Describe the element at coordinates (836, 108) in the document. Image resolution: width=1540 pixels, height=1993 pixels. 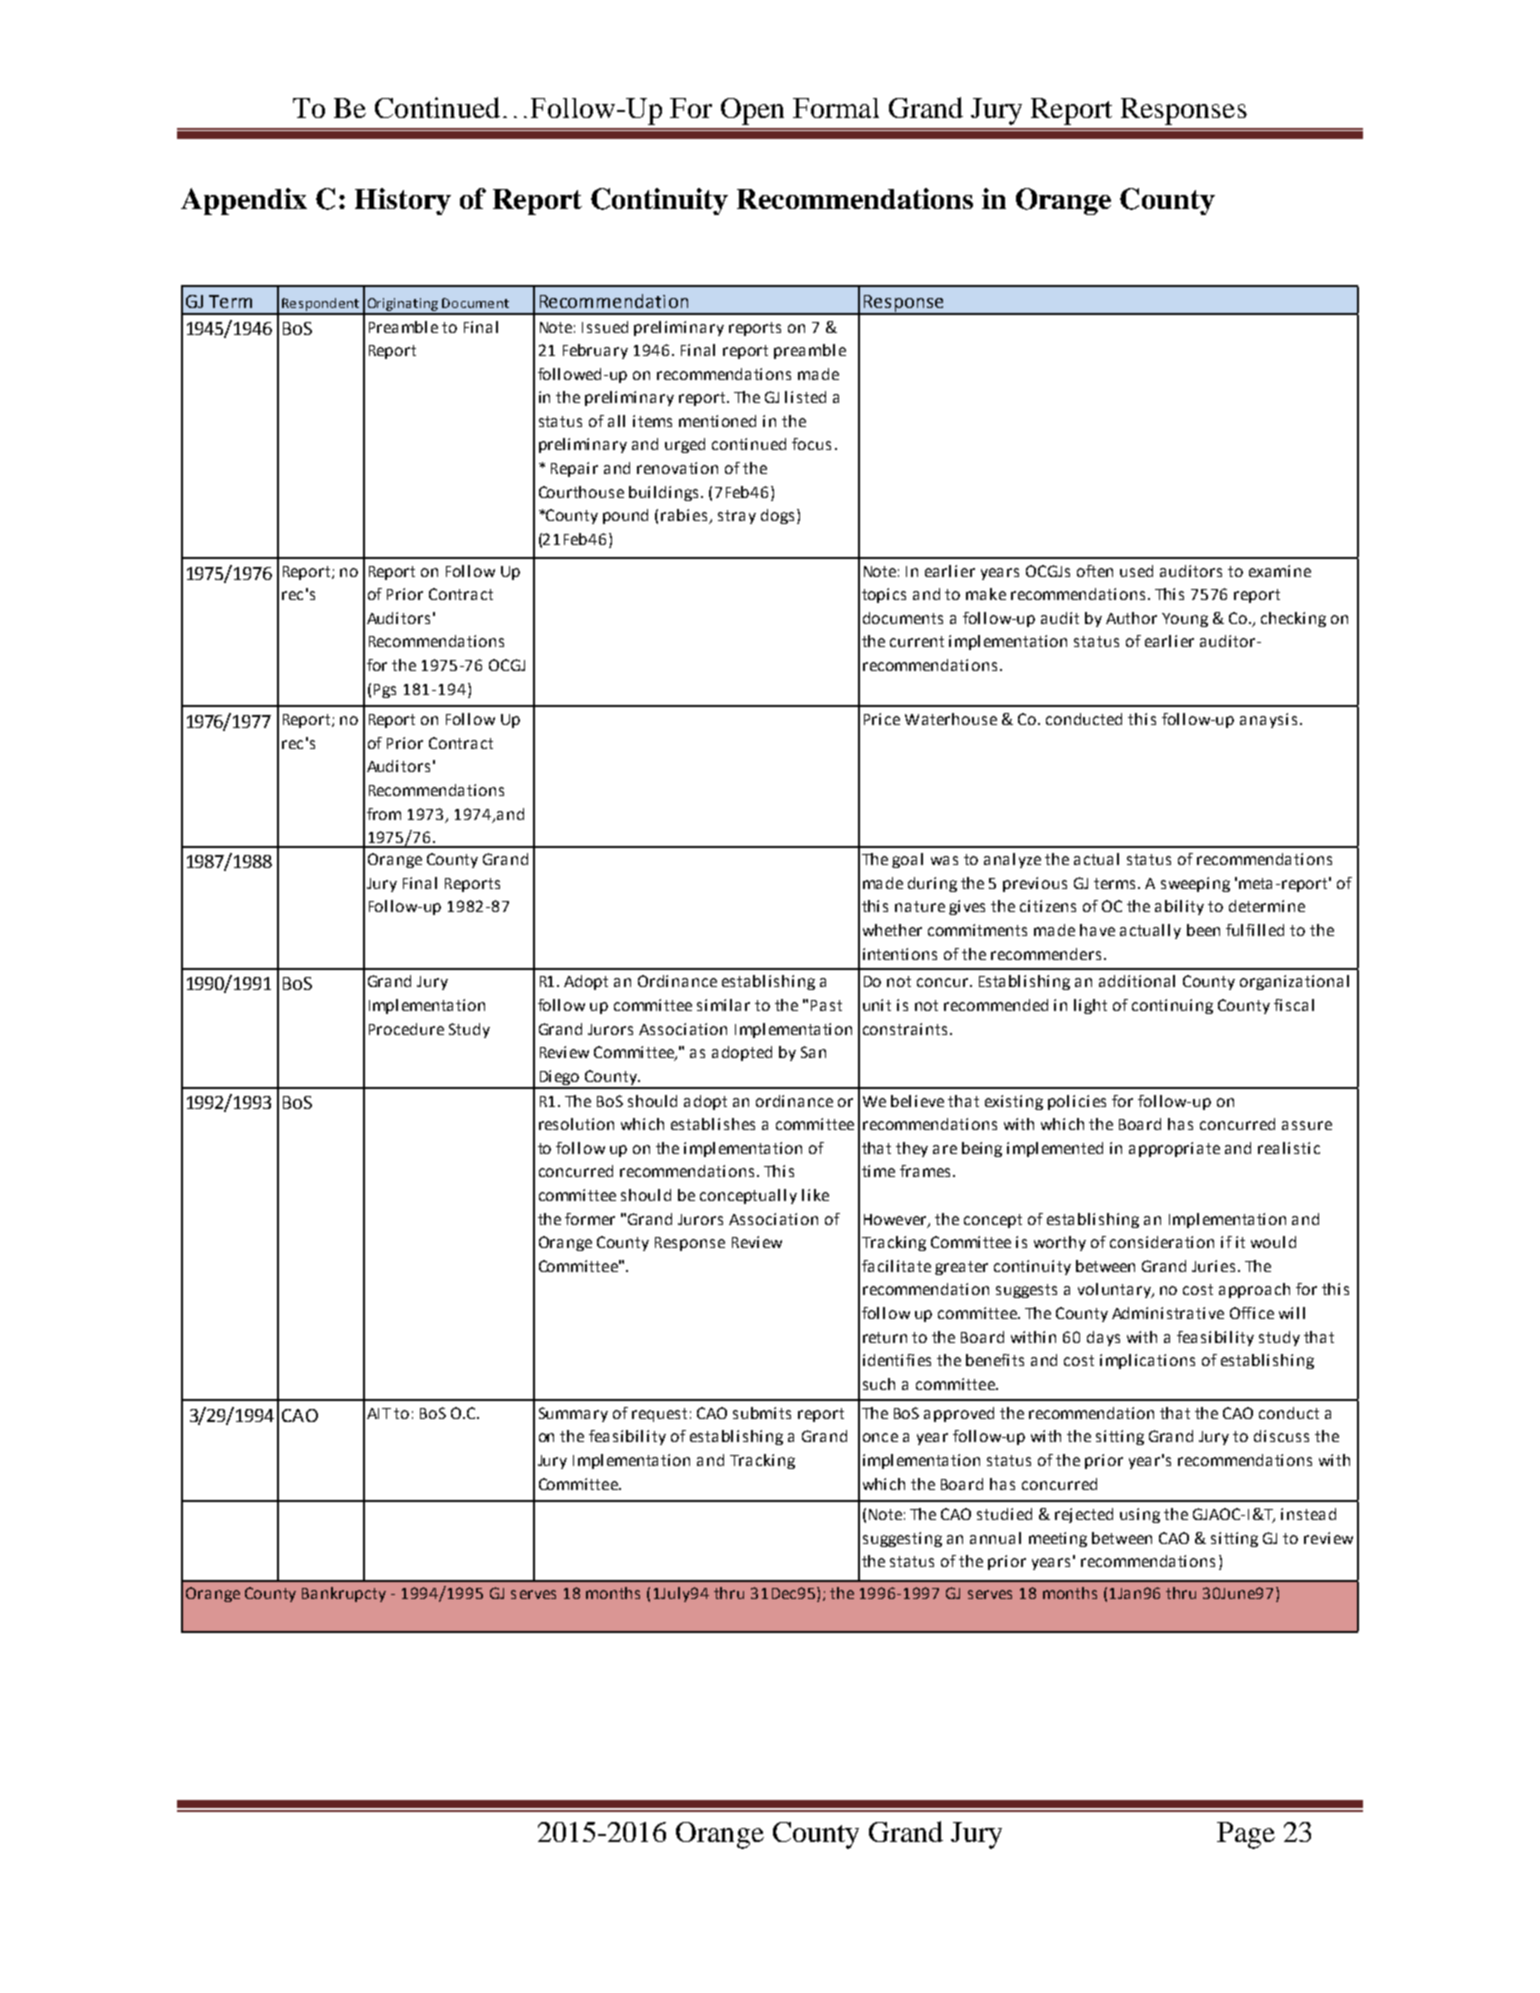
I see `Formal` at that location.
